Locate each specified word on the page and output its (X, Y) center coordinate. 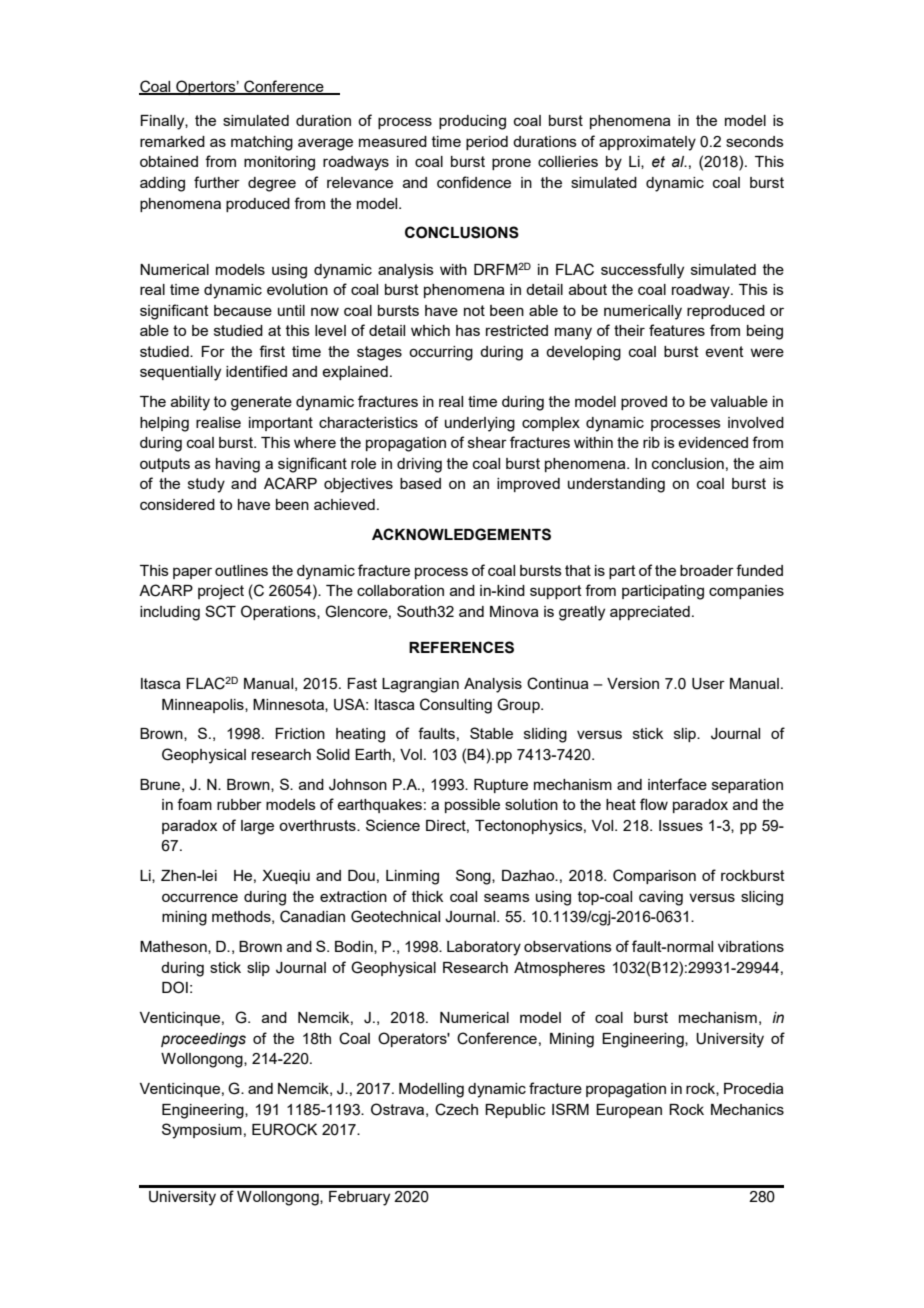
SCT (220, 611)
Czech (456, 1109)
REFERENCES (461, 647)
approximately (647, 143)
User (708, 684)
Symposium (202, 1131)
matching (262, 143)
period (487, 143)
